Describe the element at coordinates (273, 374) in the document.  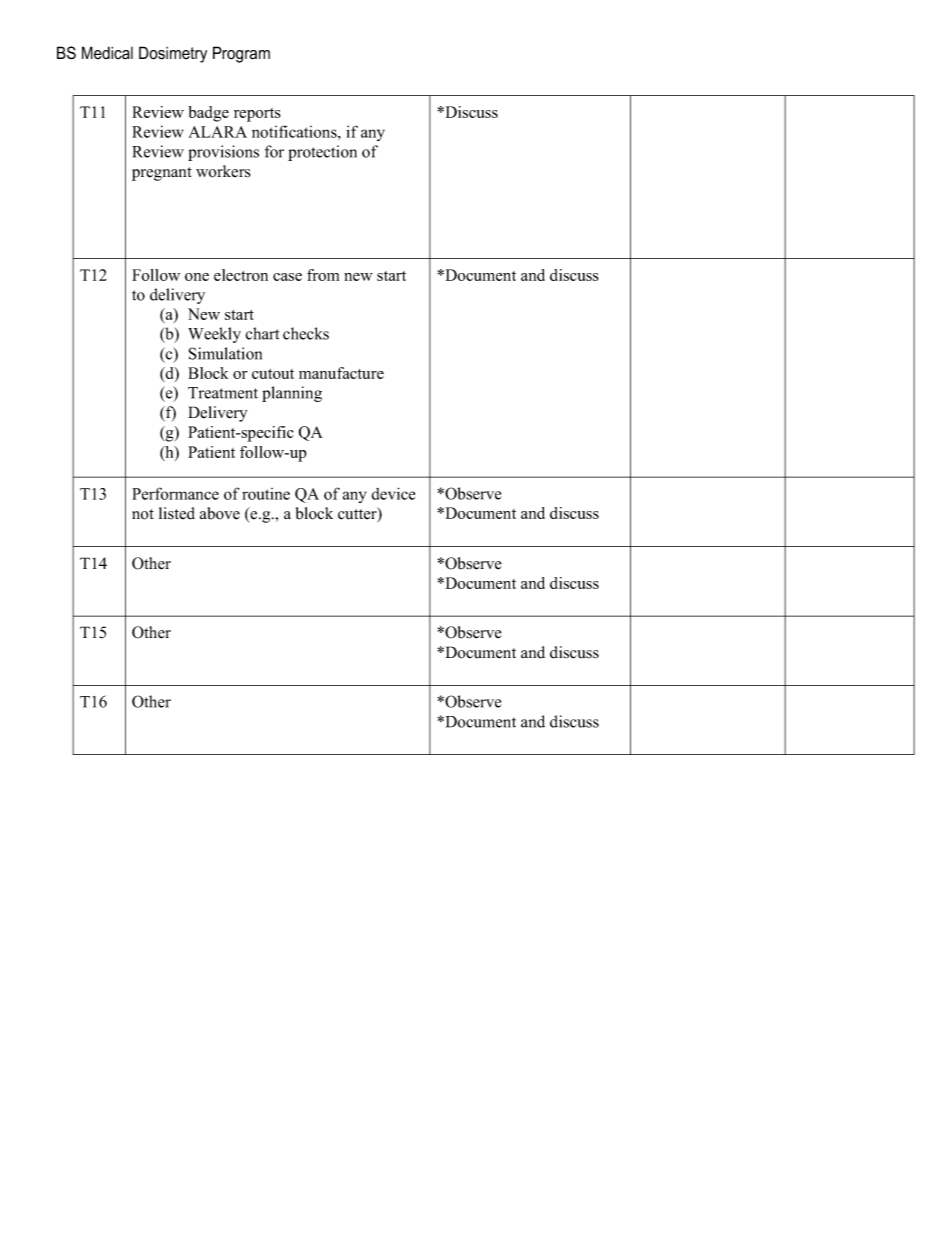
I see `cutout` at that location.
